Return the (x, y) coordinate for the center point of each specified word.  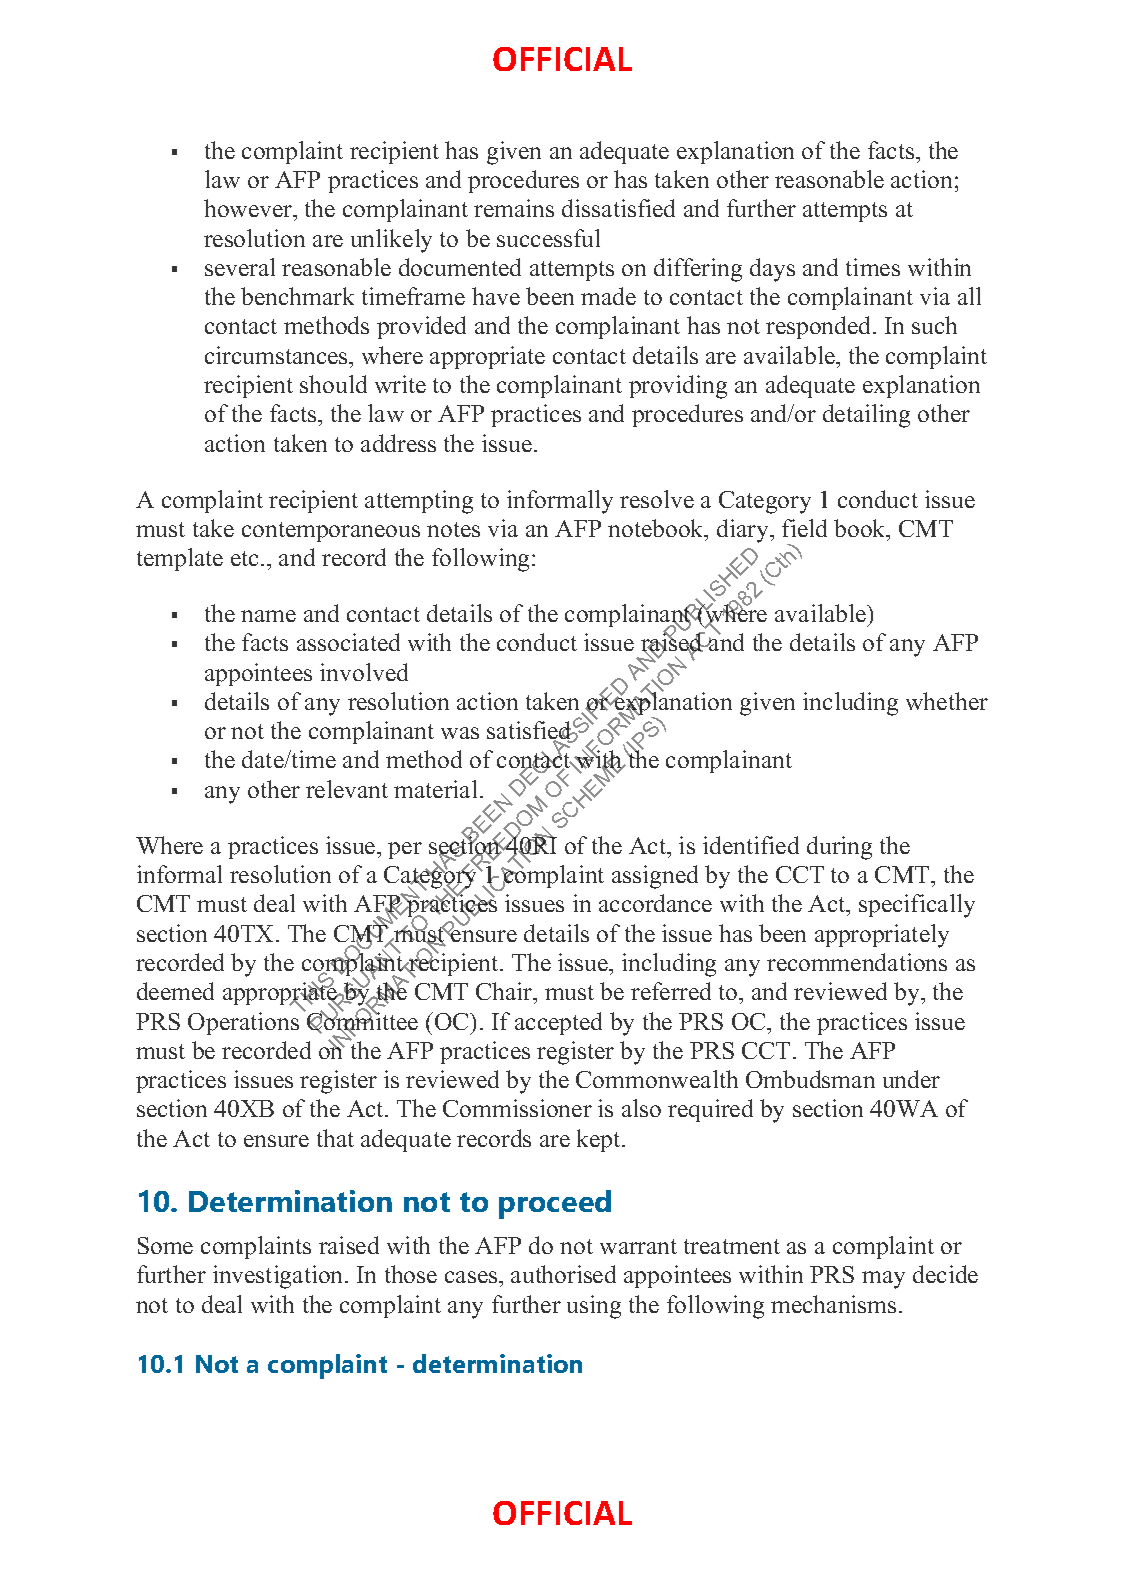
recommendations (857, 962)
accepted (558, 1023)
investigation (279, 1277)
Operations (243, 1023)
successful (548, 238)
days (772, 270)
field (804, 528)
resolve (657, 499)
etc (246, 558)
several (240, 267)
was (460, 733)
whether (947, 701)
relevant (347, 789)
